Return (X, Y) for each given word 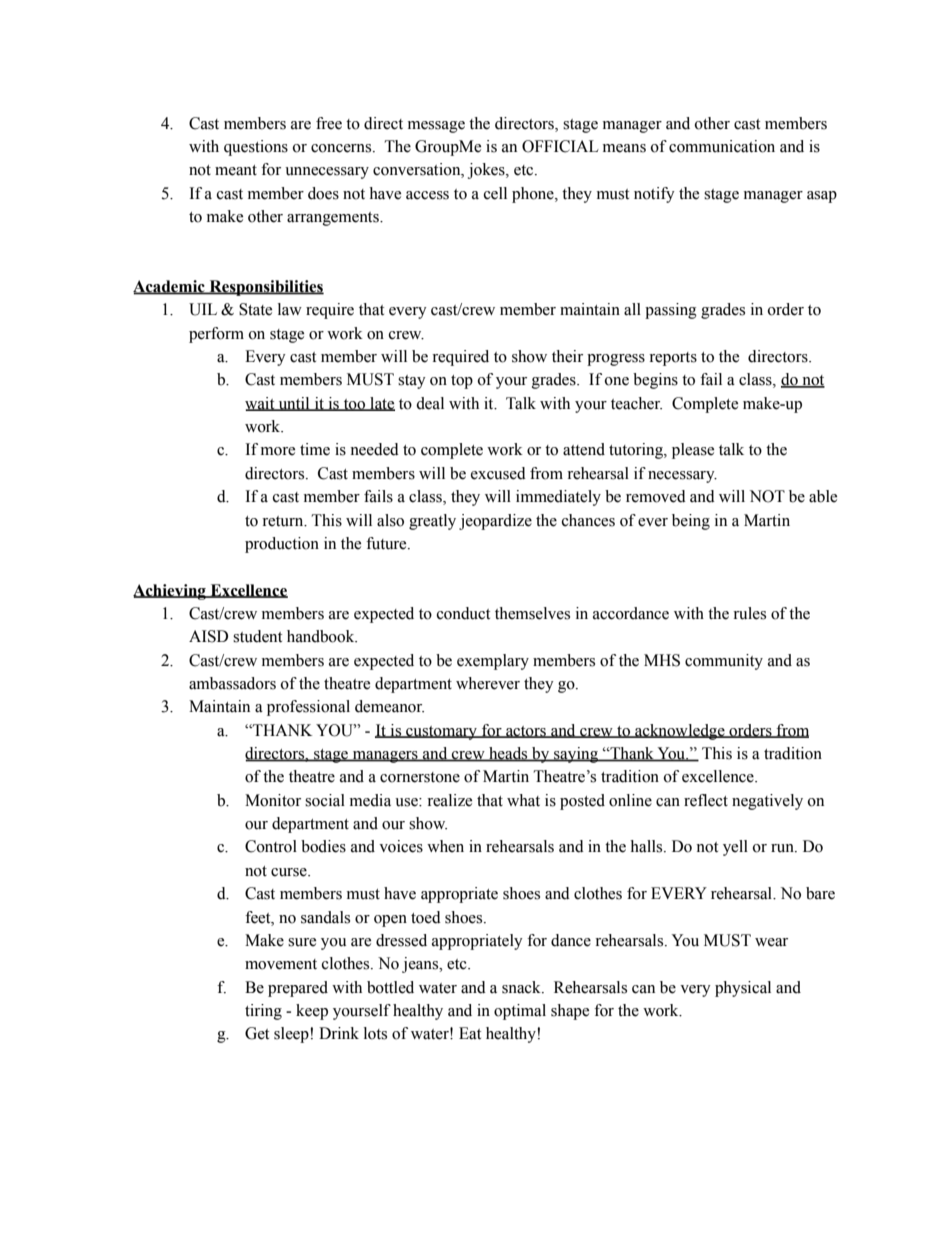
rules (749, 613)
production (282, 545)
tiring (263, 1012)
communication (722, 146)
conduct (463, 613)
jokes (487, 171)
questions (256, 148)
